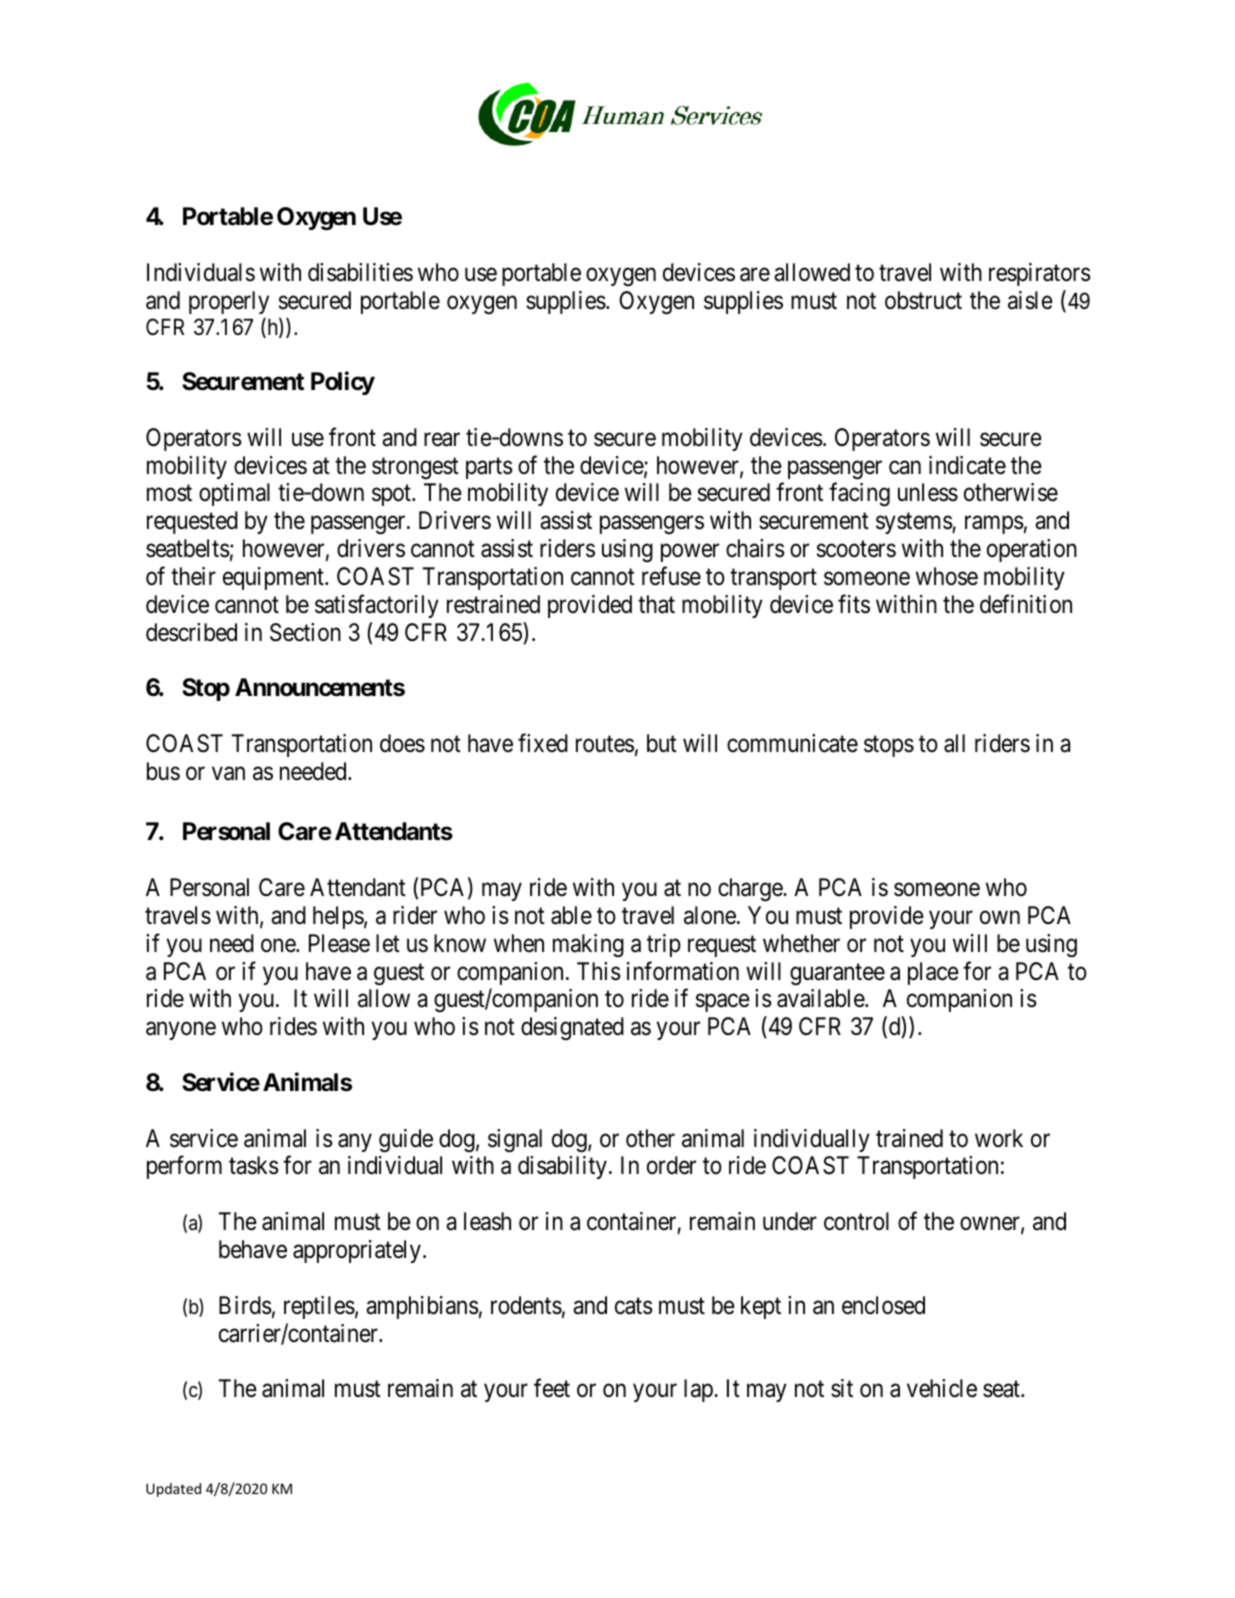 This document has width=1235, height=1598. What do you see at coordinates (339, 943) in the document?
I see `Please` at bounding box center [339, 943].
